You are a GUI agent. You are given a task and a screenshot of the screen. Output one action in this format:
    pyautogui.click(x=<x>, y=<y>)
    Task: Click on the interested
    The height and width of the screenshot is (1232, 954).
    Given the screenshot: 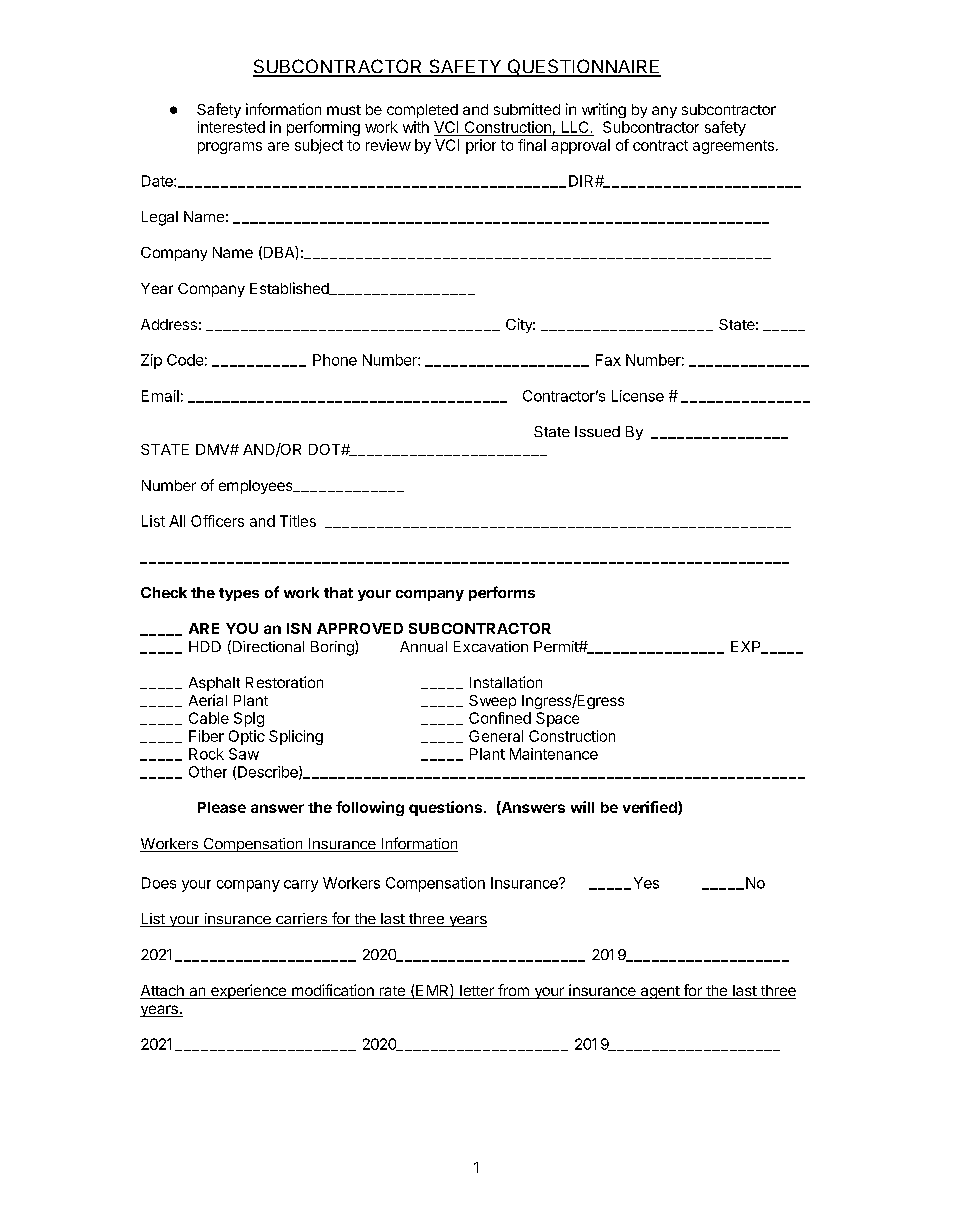 What is the action you would take?
    pyautogui.click(x=231, y=127)
